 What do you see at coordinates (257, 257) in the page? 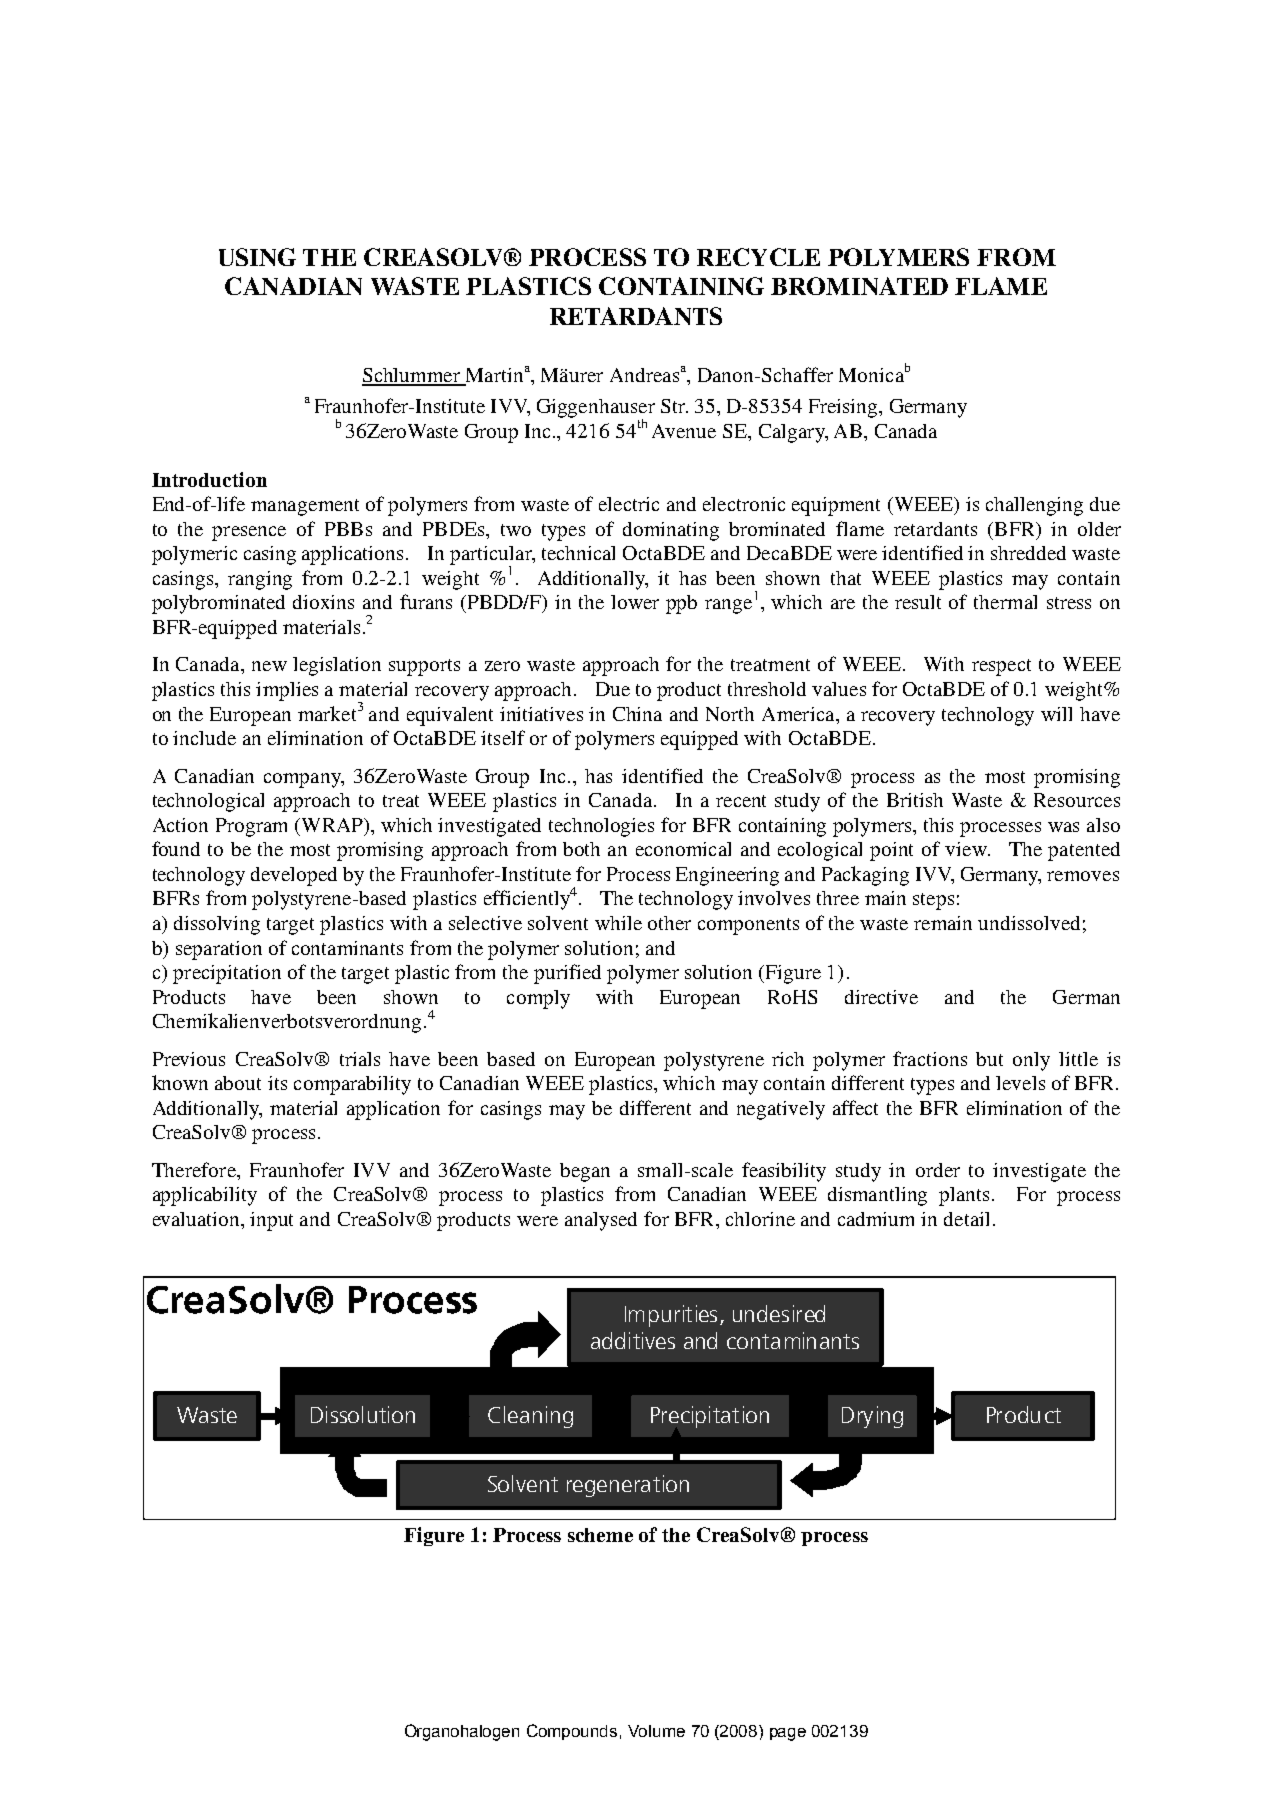
I see `USING` at bounding box center [257, 257].
